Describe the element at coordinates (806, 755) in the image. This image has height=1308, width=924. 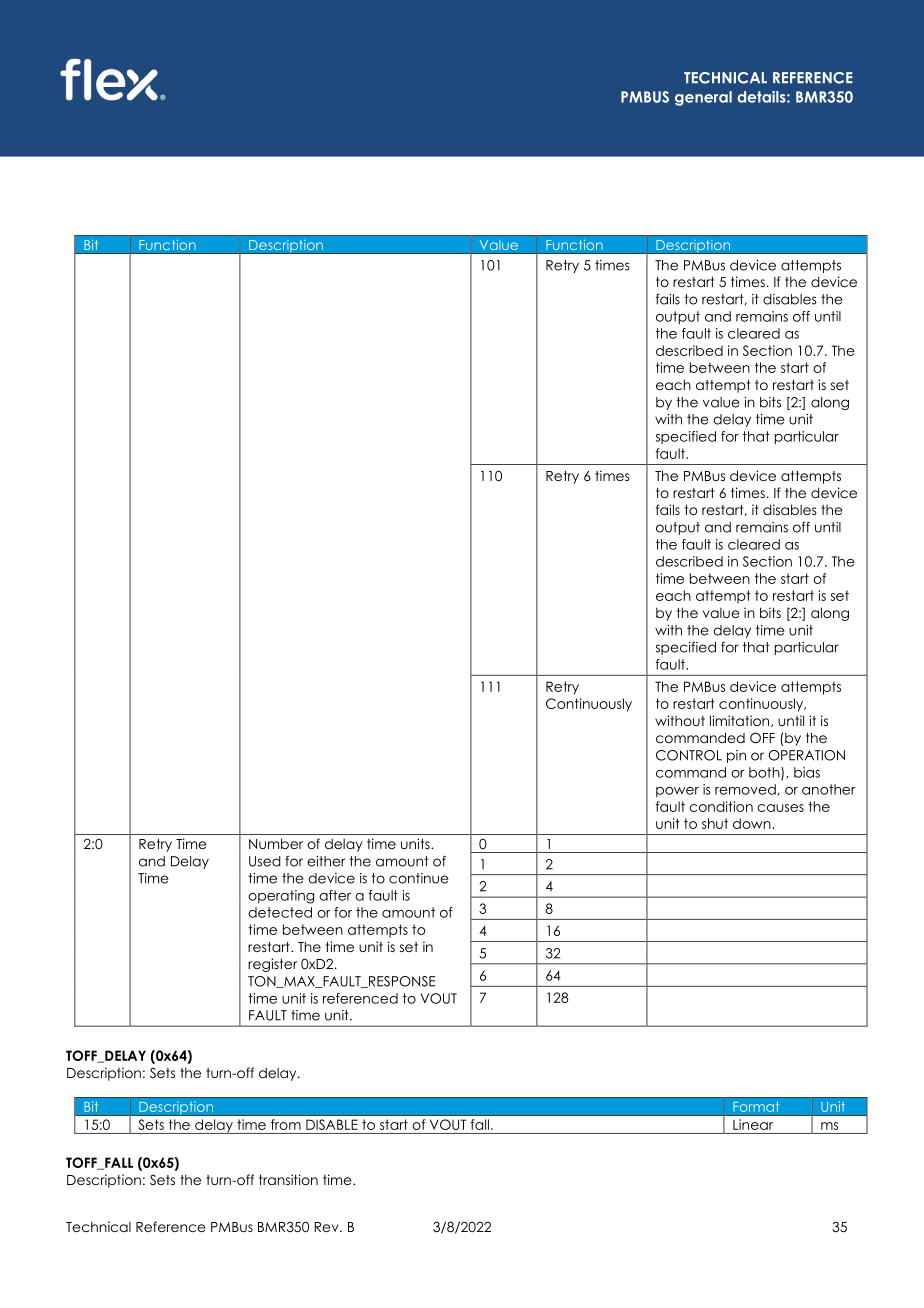
I see `OPERATION` at that location.
